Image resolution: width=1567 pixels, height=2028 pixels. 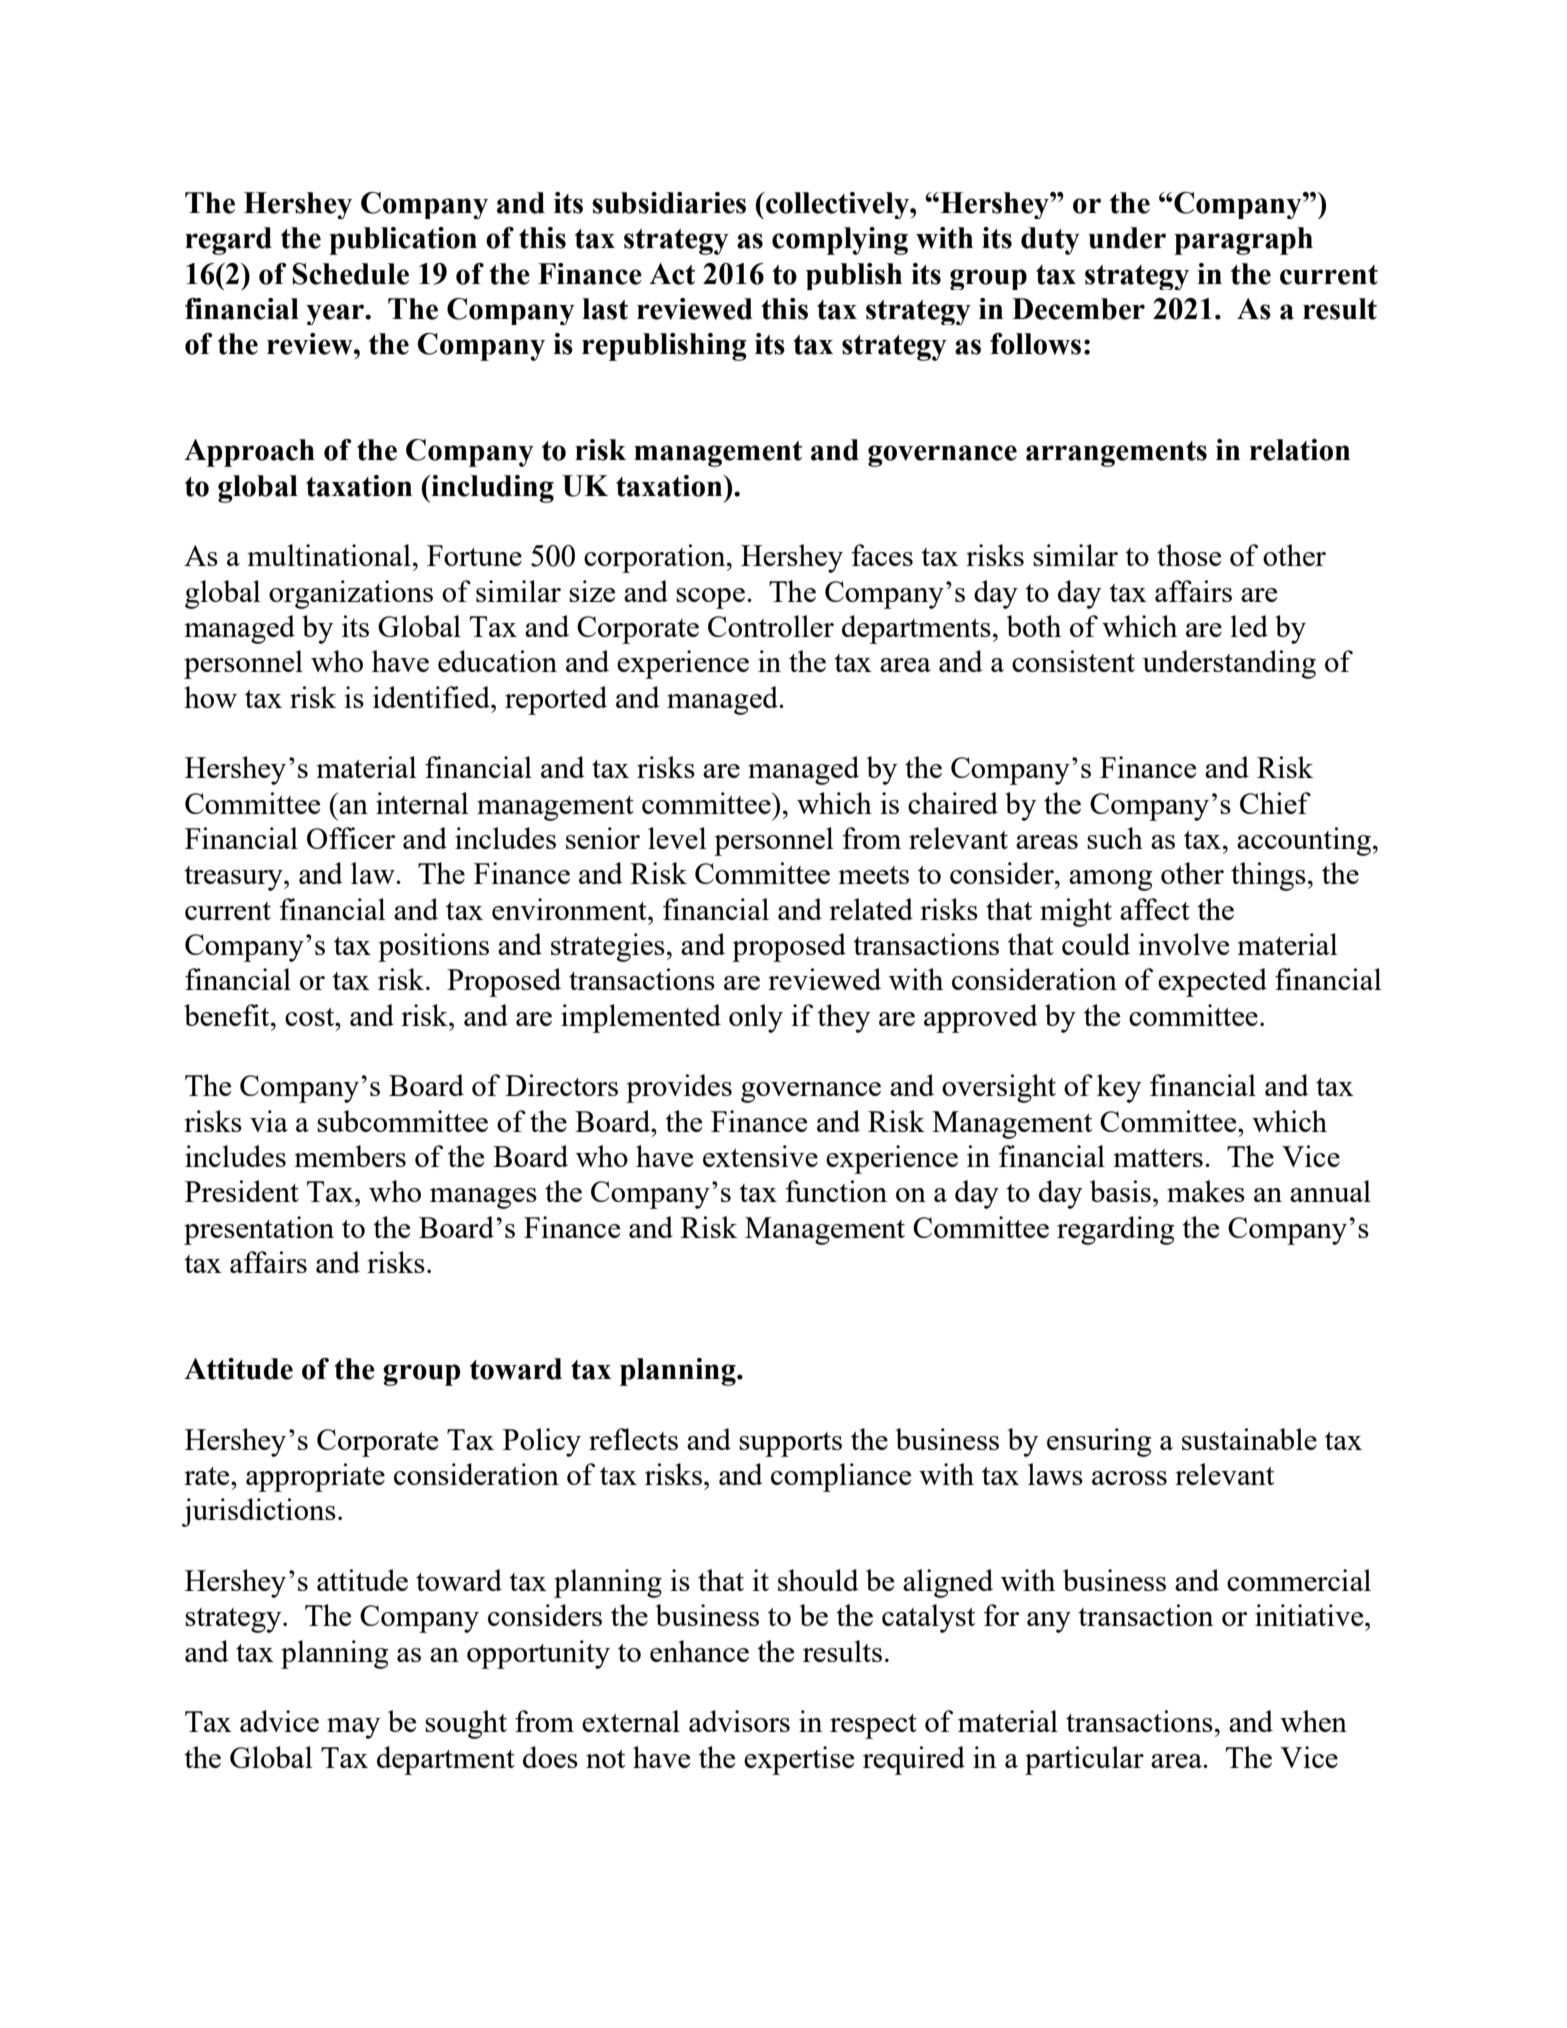 I want to click on Schedule, so click(x=350, y=274).
